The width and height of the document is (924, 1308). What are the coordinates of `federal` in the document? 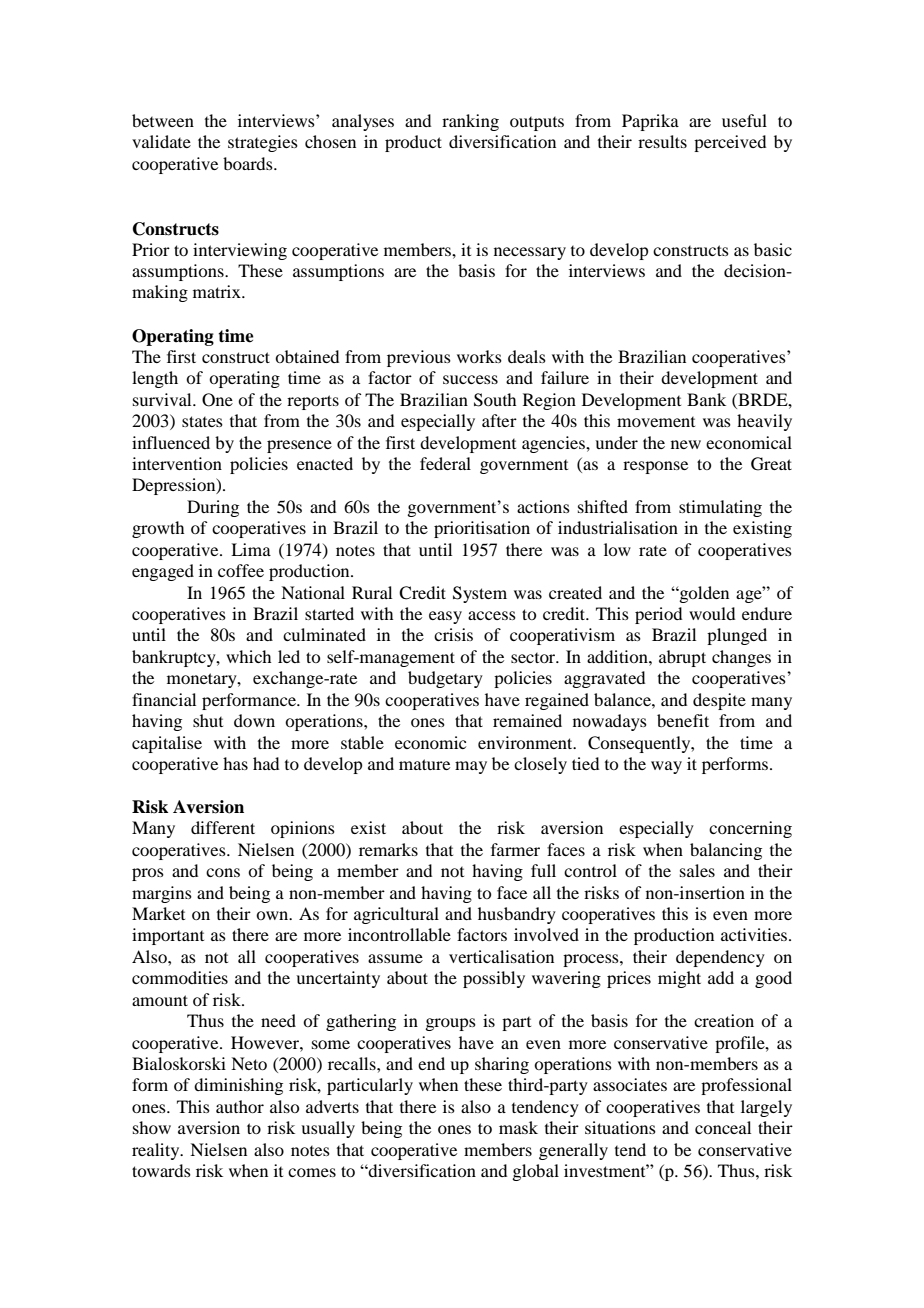 It's located at (445, 463).
